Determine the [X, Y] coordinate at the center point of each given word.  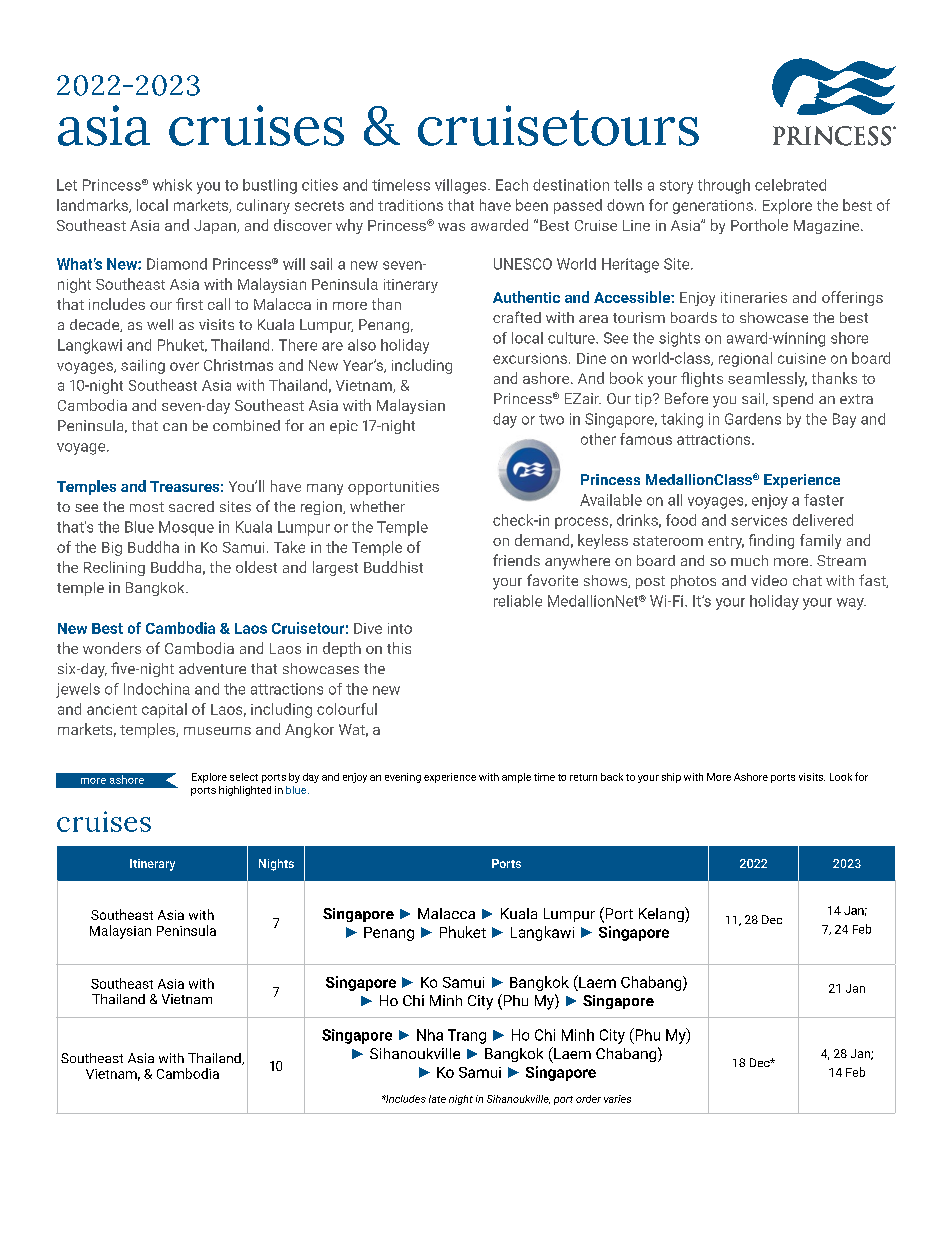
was [451, 227]
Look [841, 777]
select [244, 777]
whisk [172, 185]
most [147, 507]
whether [377, 506]
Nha [430, 1035]
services [759, 520]
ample [516, 778]
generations [713, 207]
